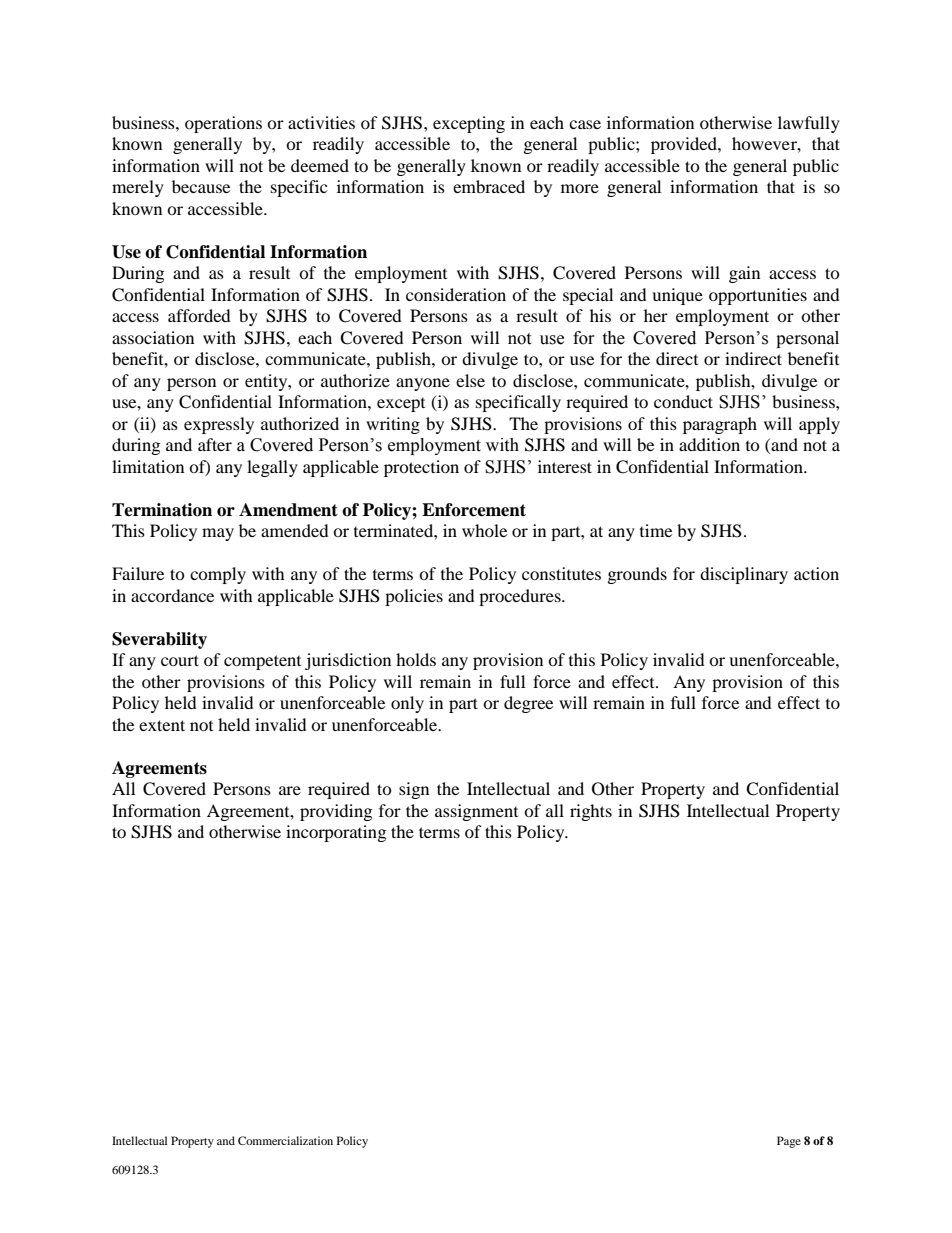 Image resolution: width=952 pixels, height=1233 pixels. I want to click on procedures, so click(521, 597).
